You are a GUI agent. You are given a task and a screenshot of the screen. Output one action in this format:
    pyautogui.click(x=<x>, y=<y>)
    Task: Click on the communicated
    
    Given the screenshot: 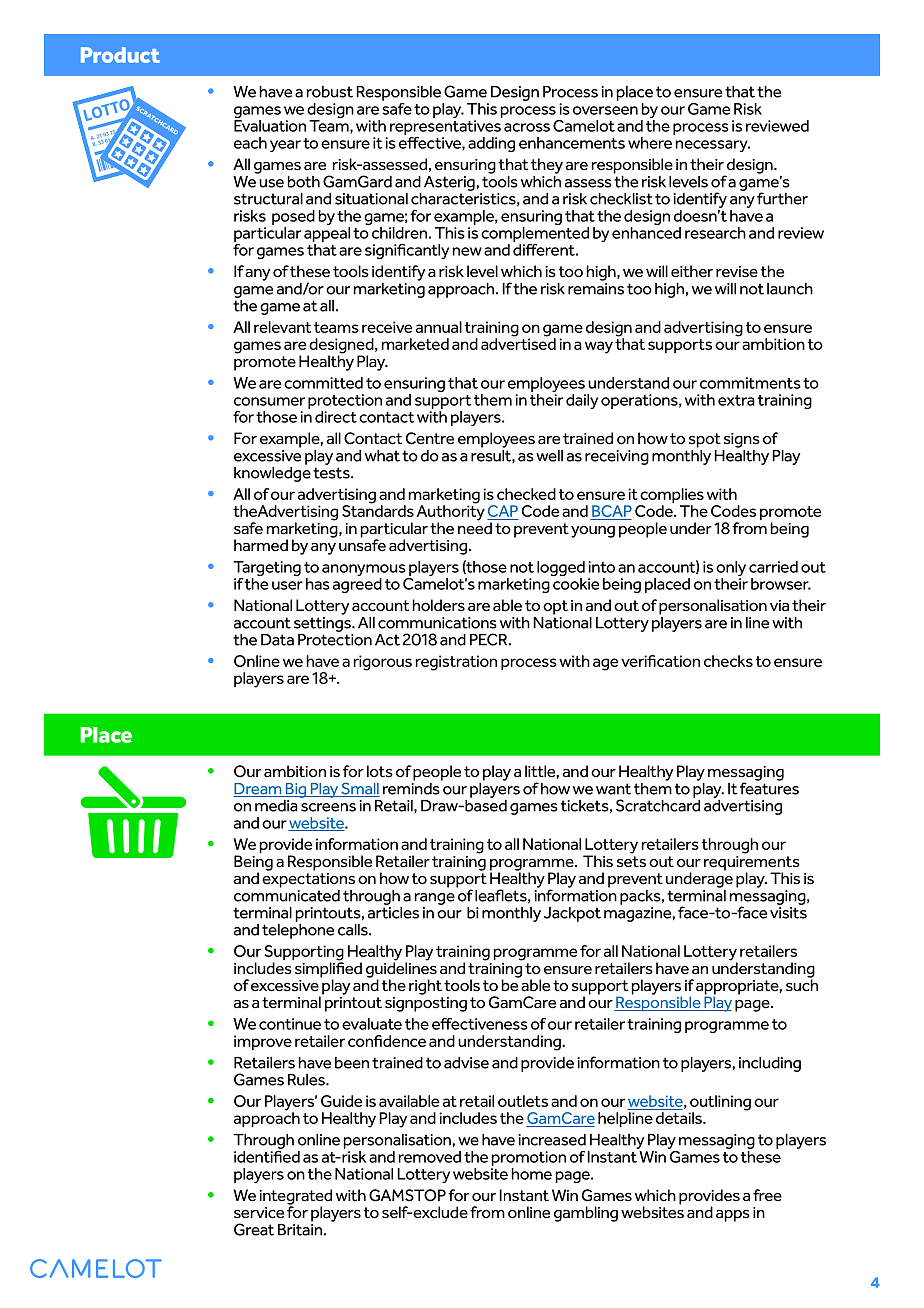 What is the action you would take?
    pyautogui.click(x=287, y=894)
